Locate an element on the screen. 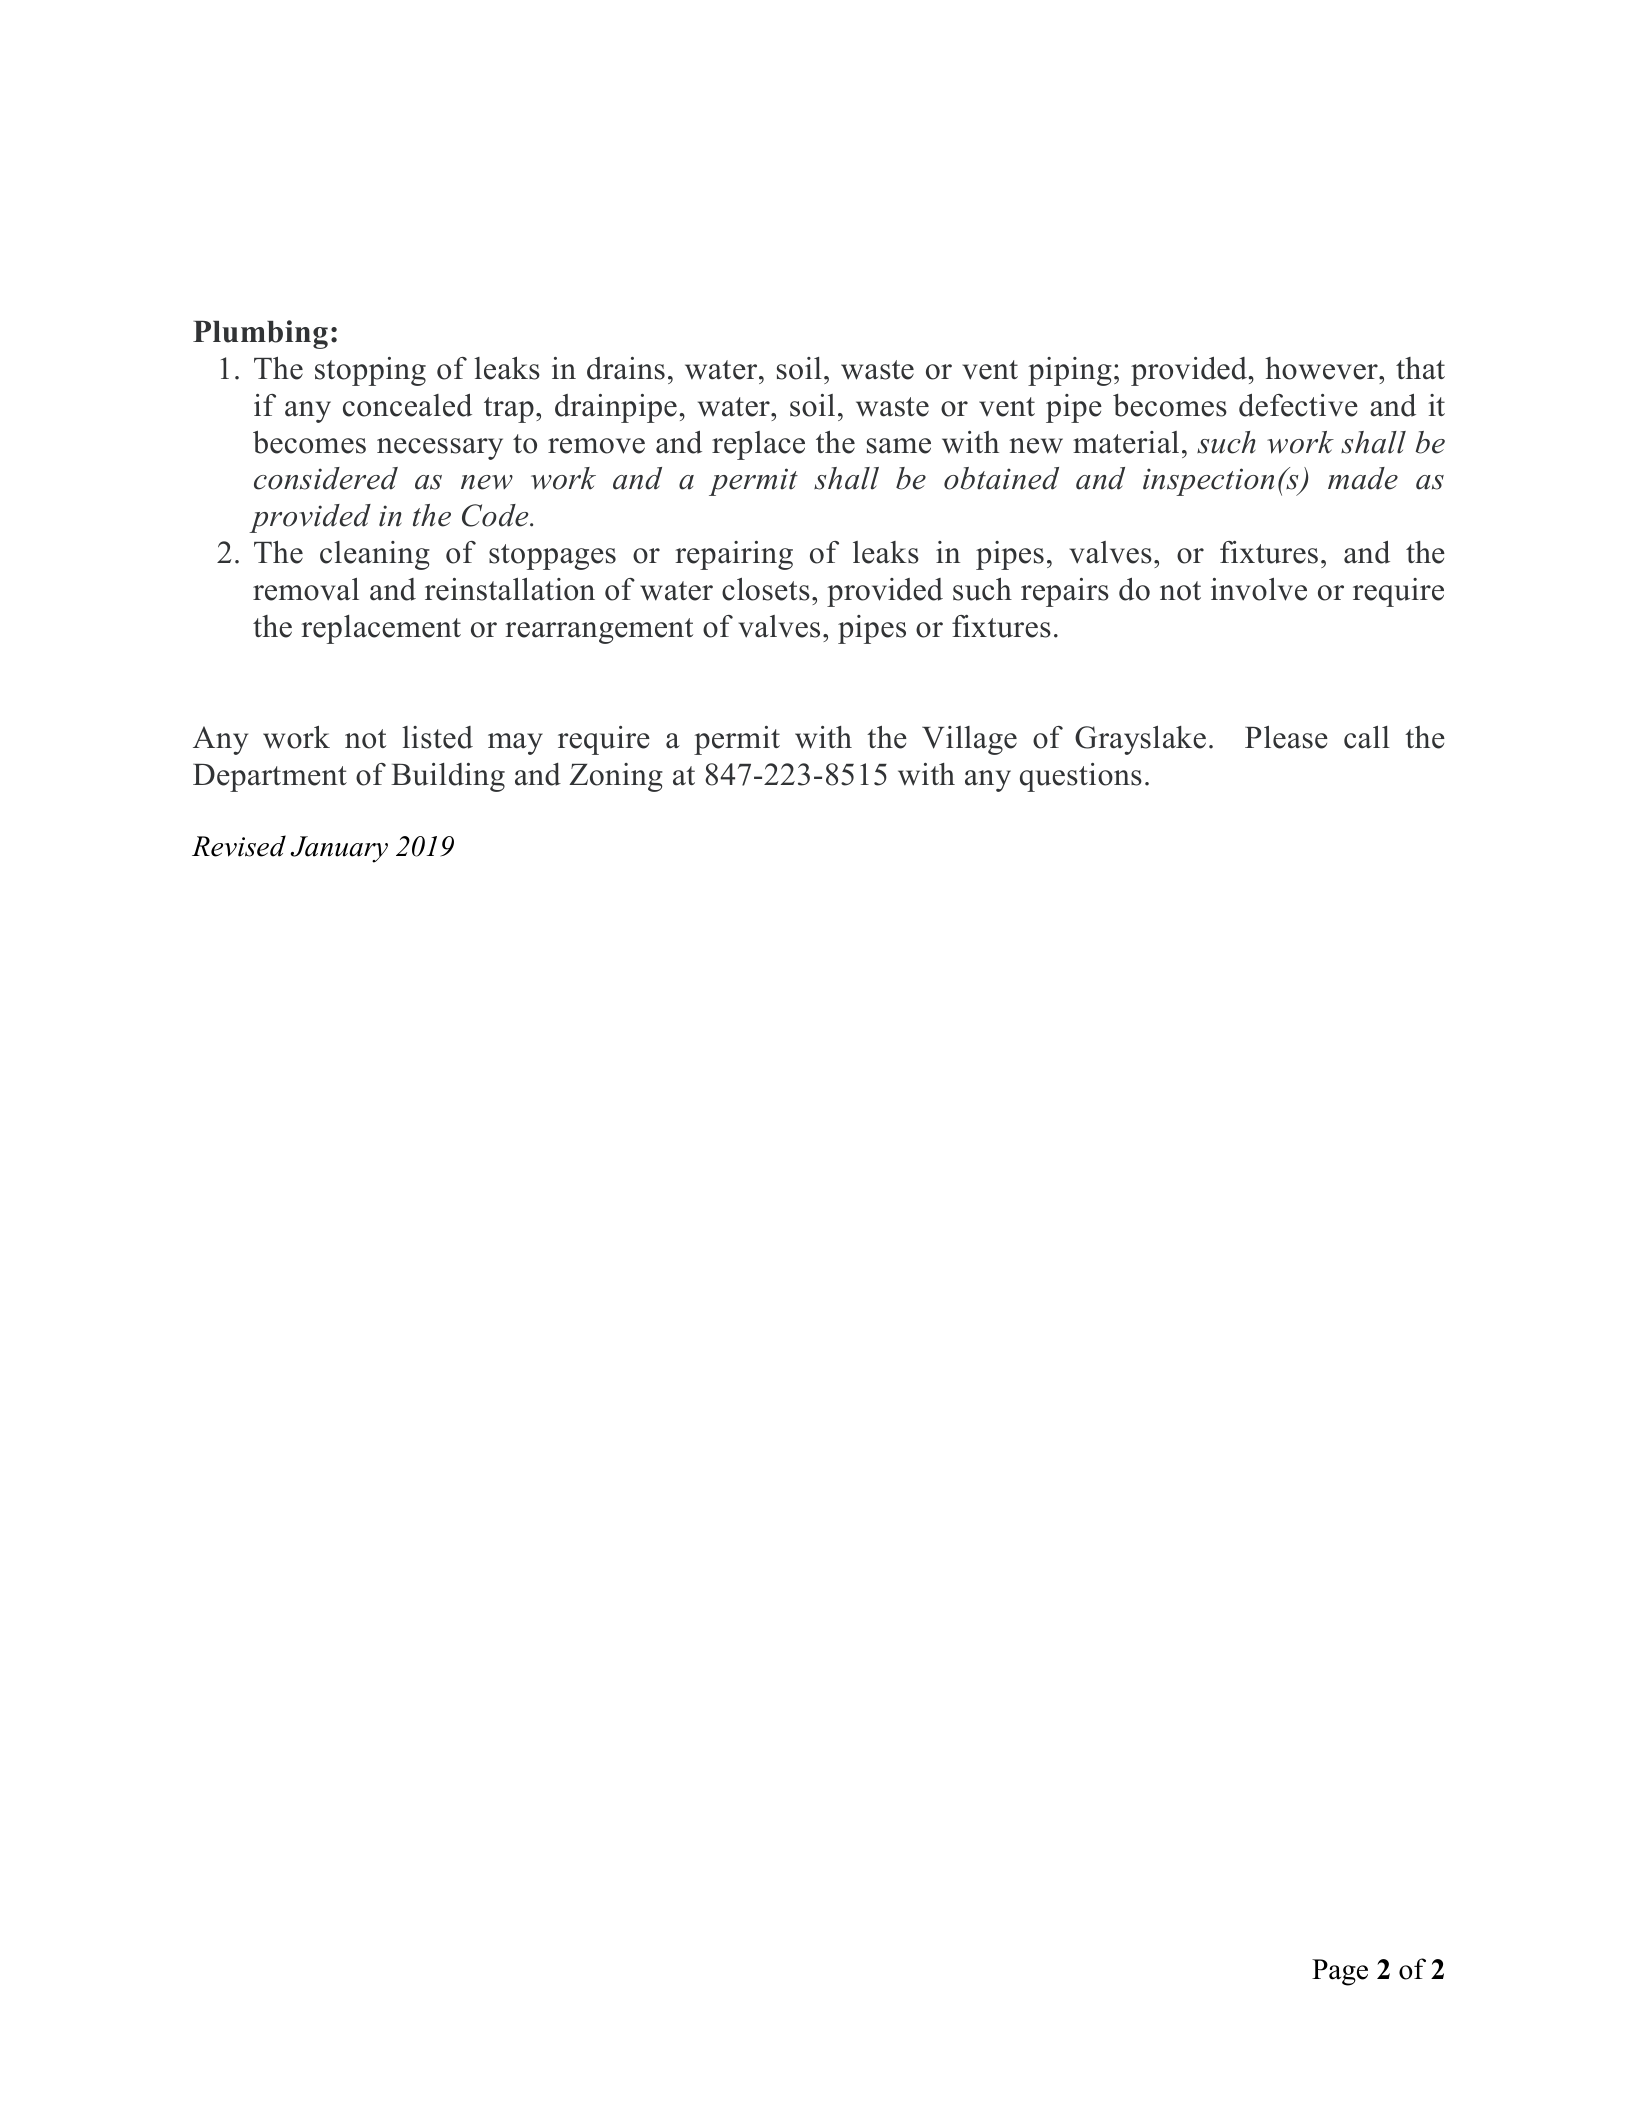  January is located at coordinates (339, 849).
